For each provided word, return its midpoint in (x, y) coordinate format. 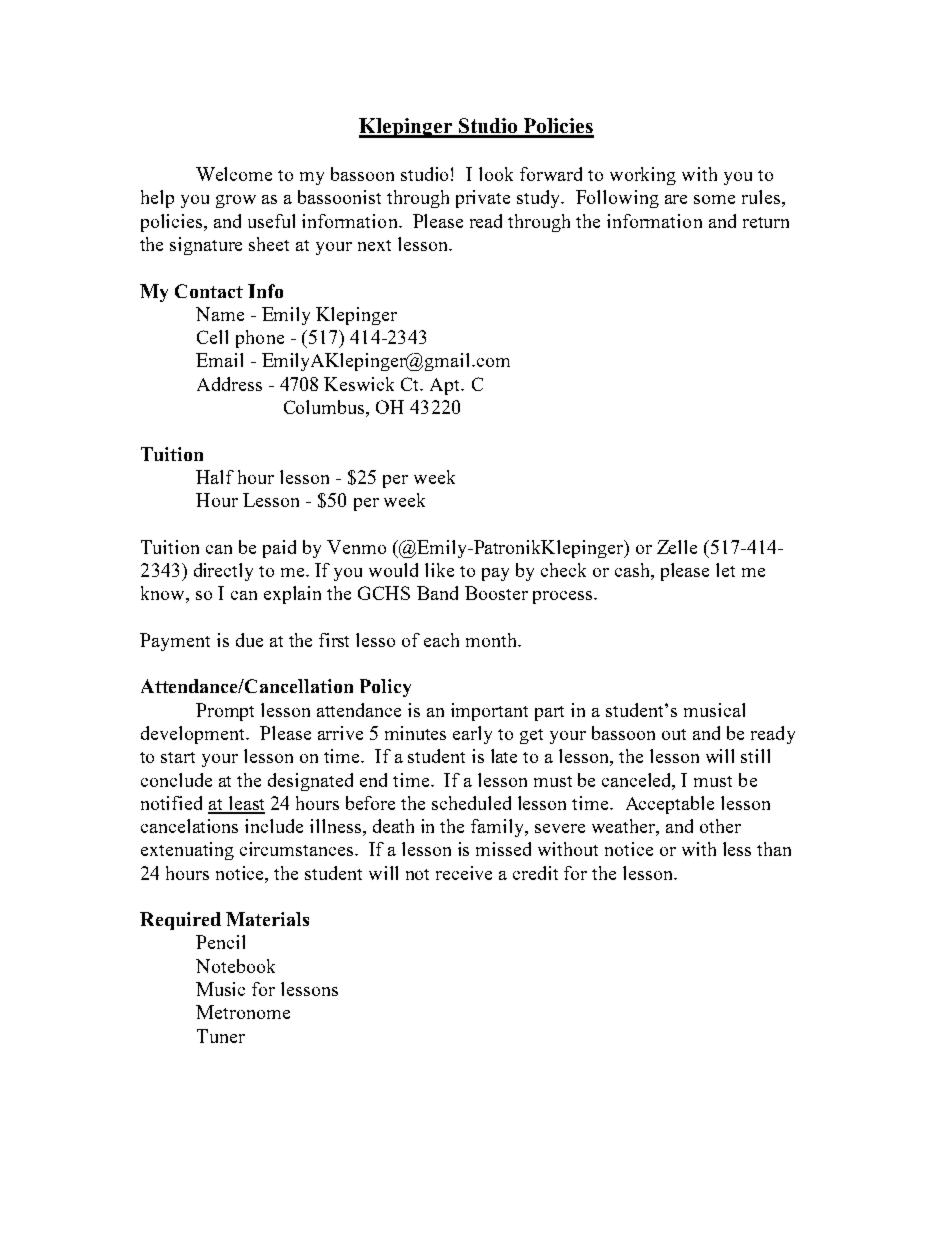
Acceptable (670, 805)
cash (634, 571)
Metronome (243, 1012)
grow (236, 201)
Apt (446, 386)
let (725, 570)
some (714, 199)
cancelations (189, 826)
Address (229, 384)
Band (437, 593)
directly (223, 572)
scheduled (471, 803)
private (483, 199)
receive (464, 873)
